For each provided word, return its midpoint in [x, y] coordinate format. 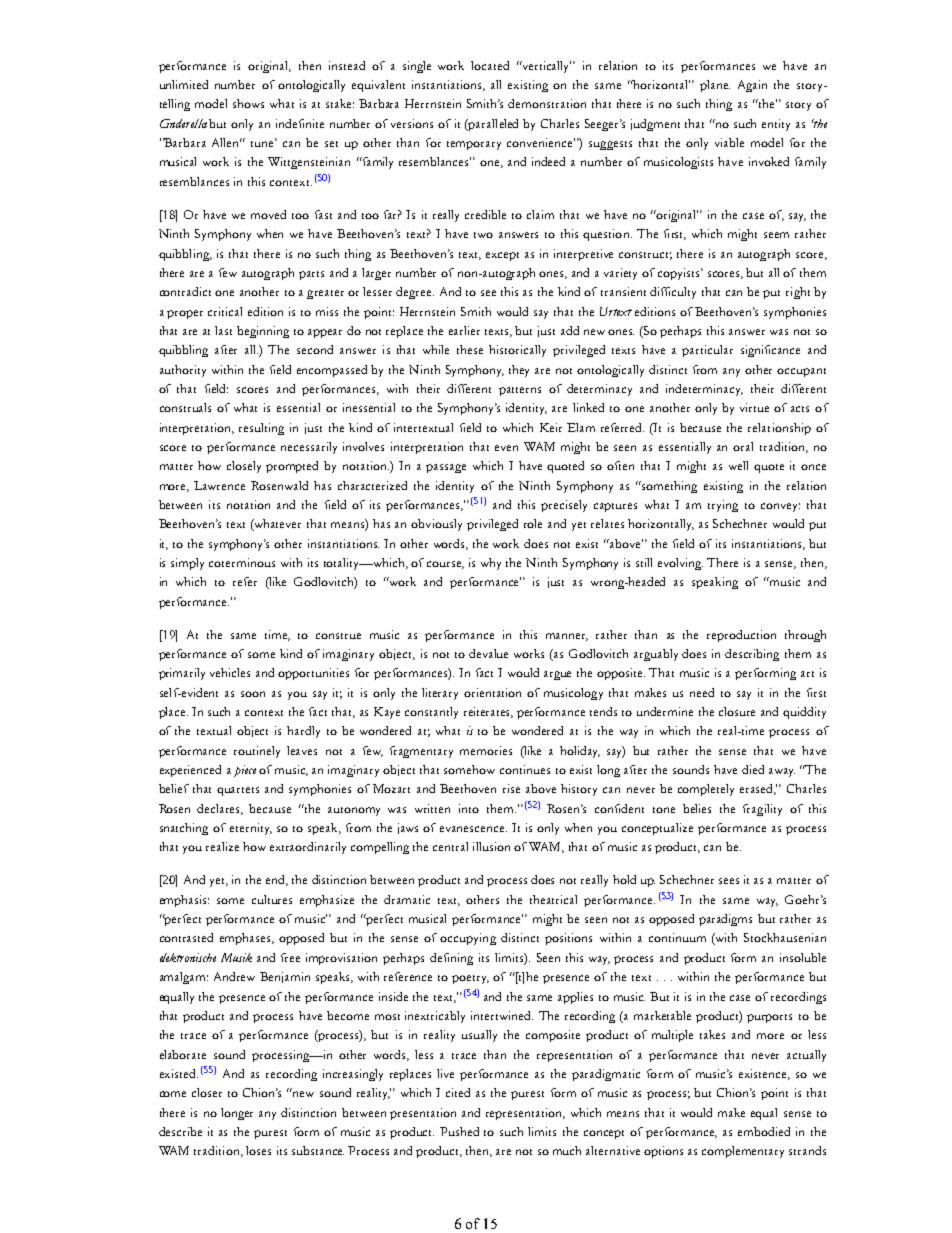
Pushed [459, 1131]
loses [258, 1150]
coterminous [242, 562]
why [491, 564]
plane [715, 86]
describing [752, 655]
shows [248, 103]
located [490, 65]
